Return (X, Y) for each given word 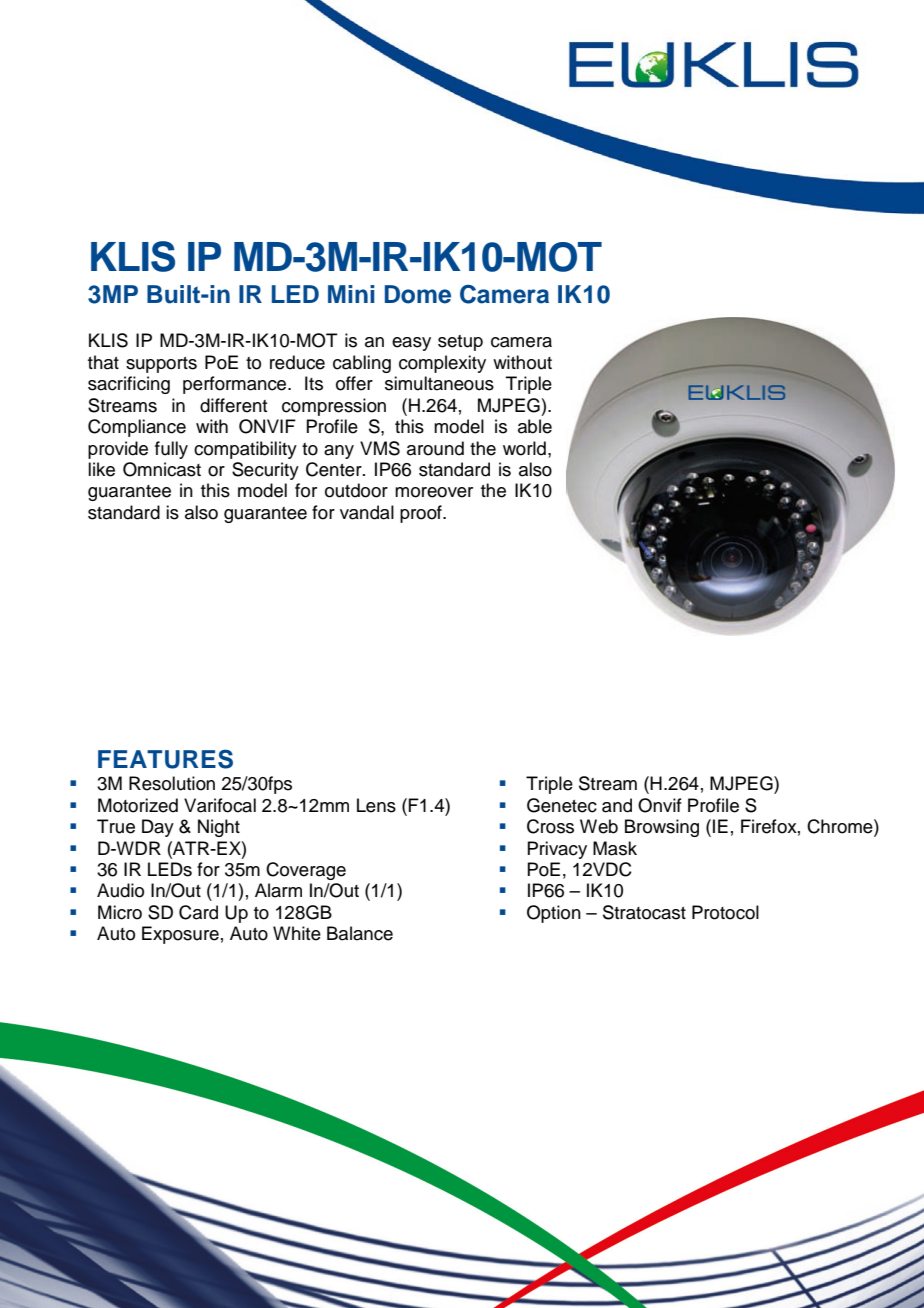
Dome (418, 294)
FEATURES (165, 759)
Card (198, 912)
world (524, 448)
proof (422, 514)
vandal (367, 512)
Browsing (662, 828)
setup (460, 343)
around (435, 448)
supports (161, 365)
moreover (434, 492)
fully (171, 450)
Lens (376, 805)
